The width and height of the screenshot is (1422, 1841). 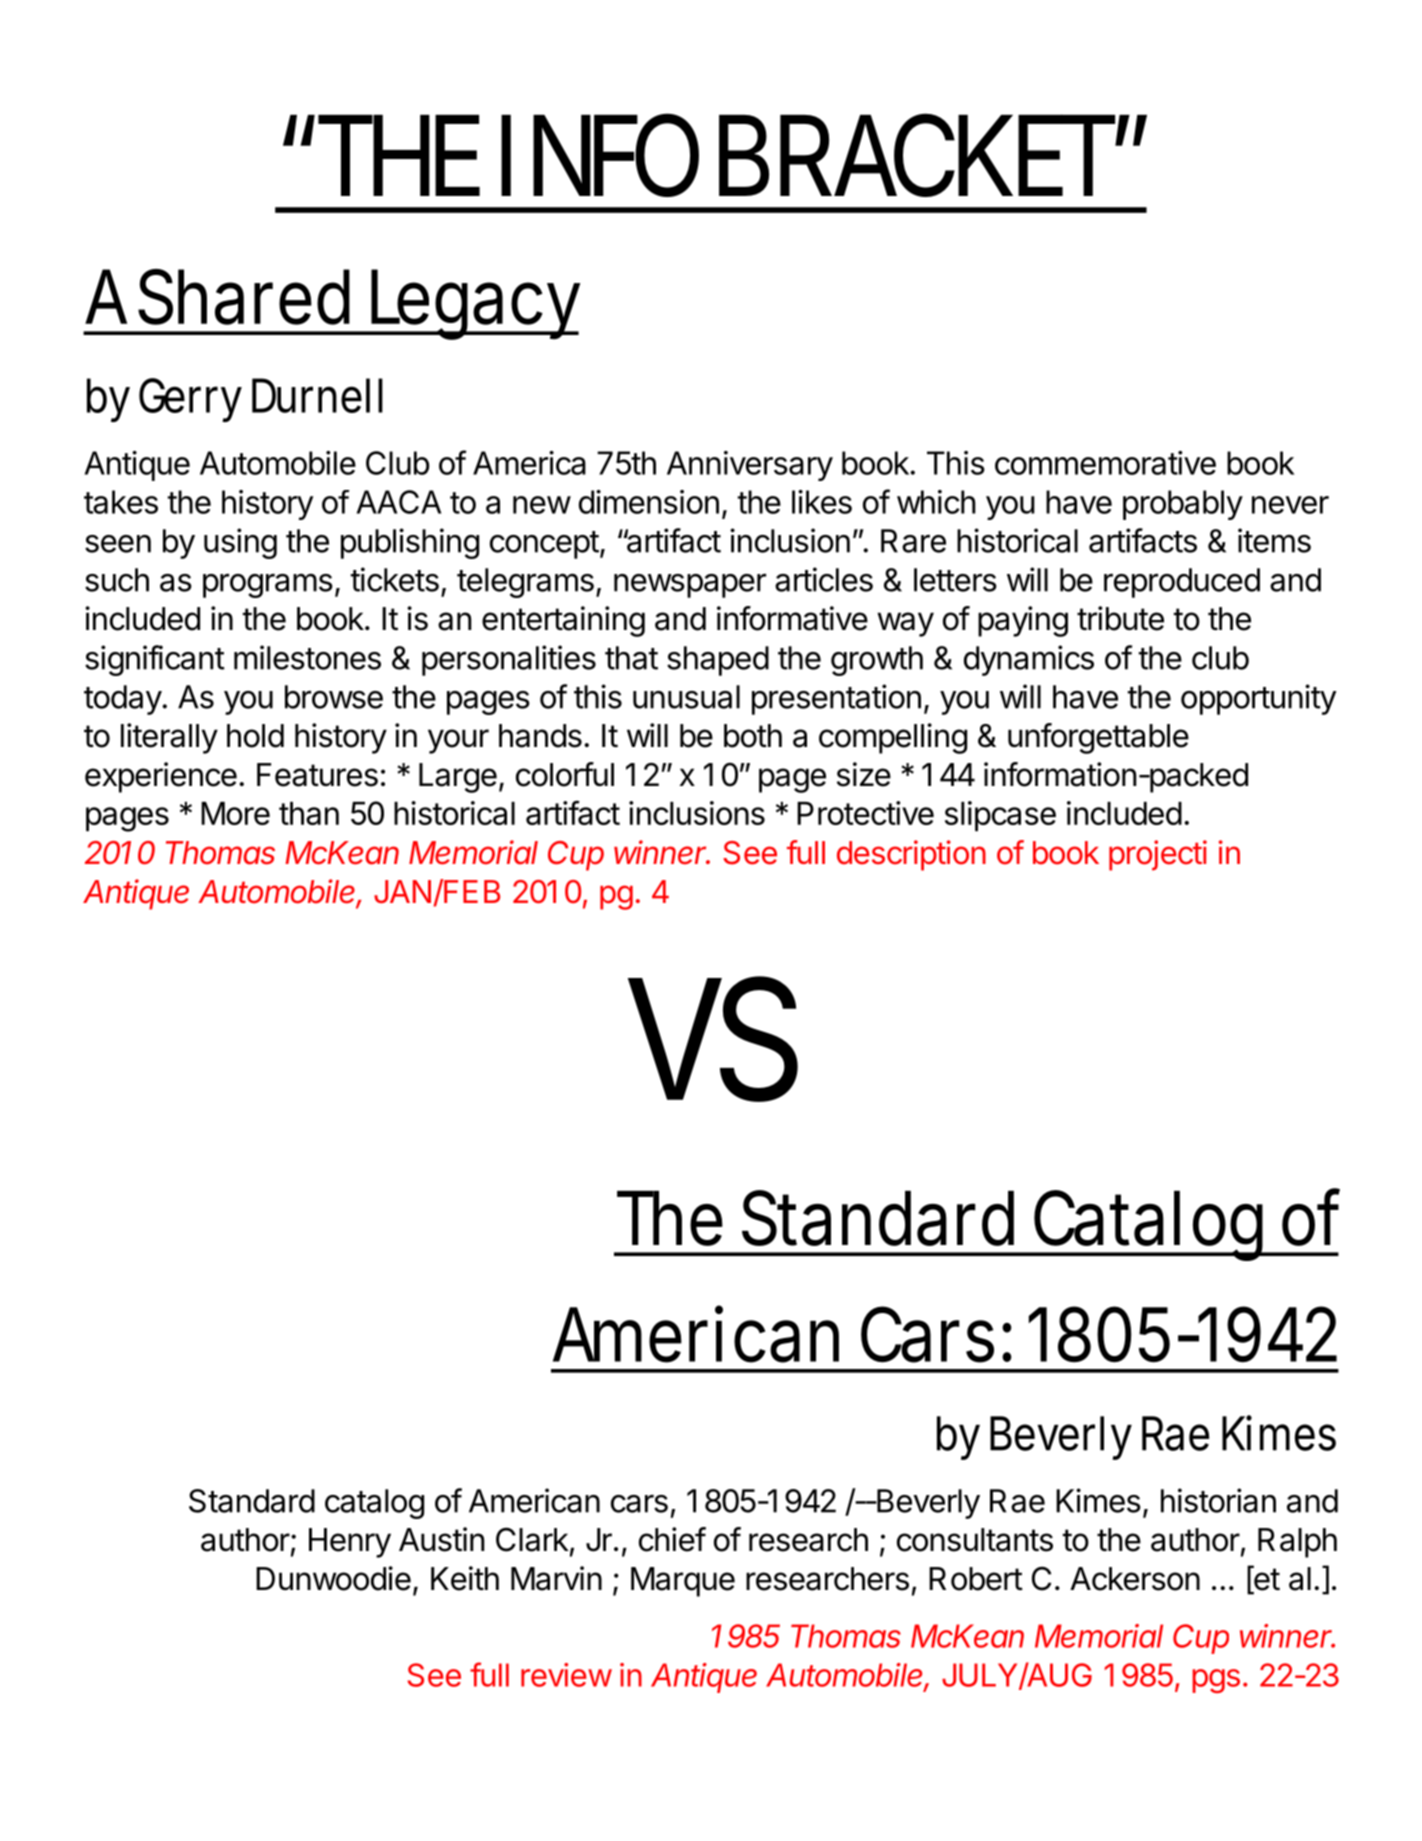 I want to click on Protective, so click(x=865, y=813).
